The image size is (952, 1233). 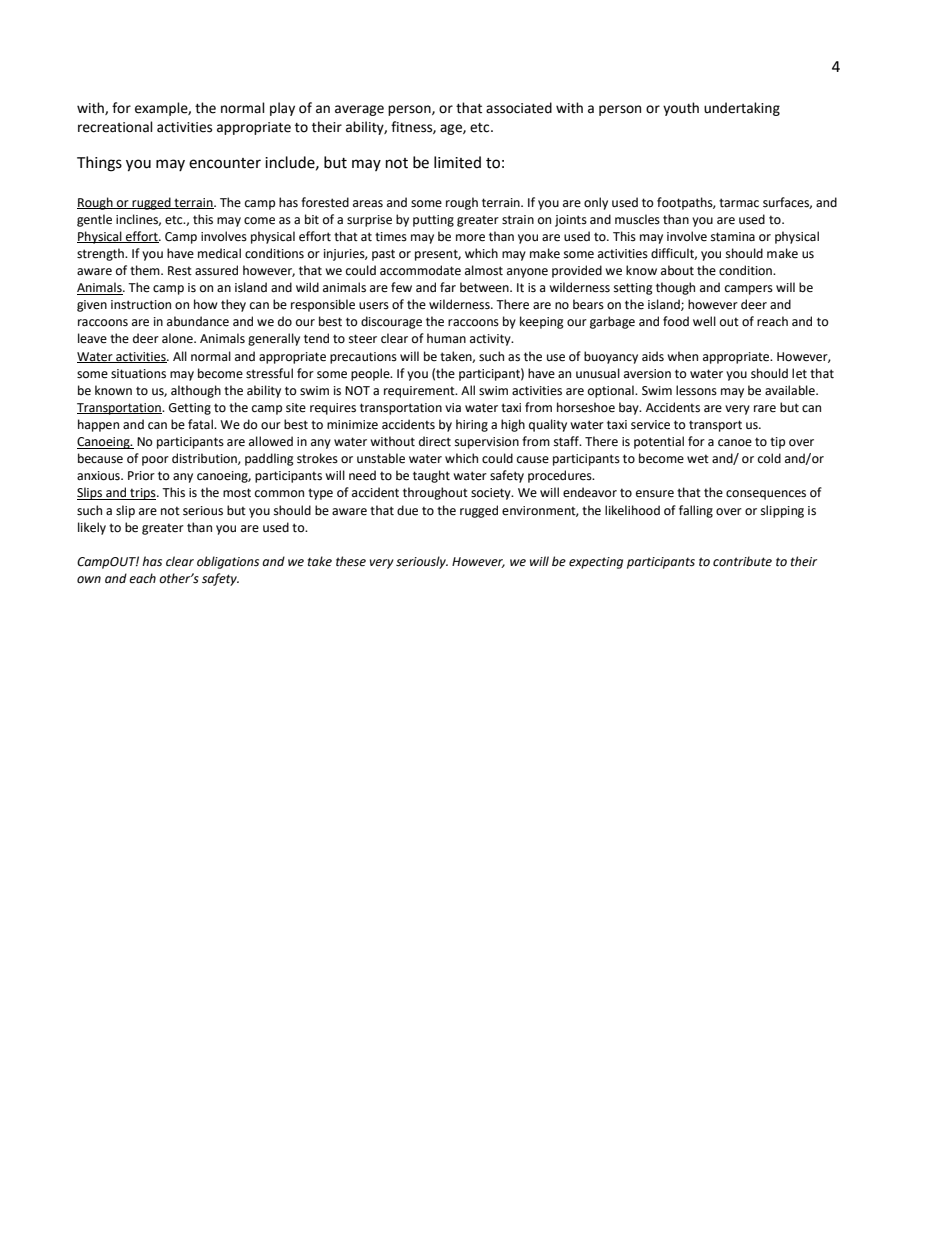 What do you see at coordinates (190, 409) in the screenshot?
I see `Getting` at bounding box center [190, 409].
